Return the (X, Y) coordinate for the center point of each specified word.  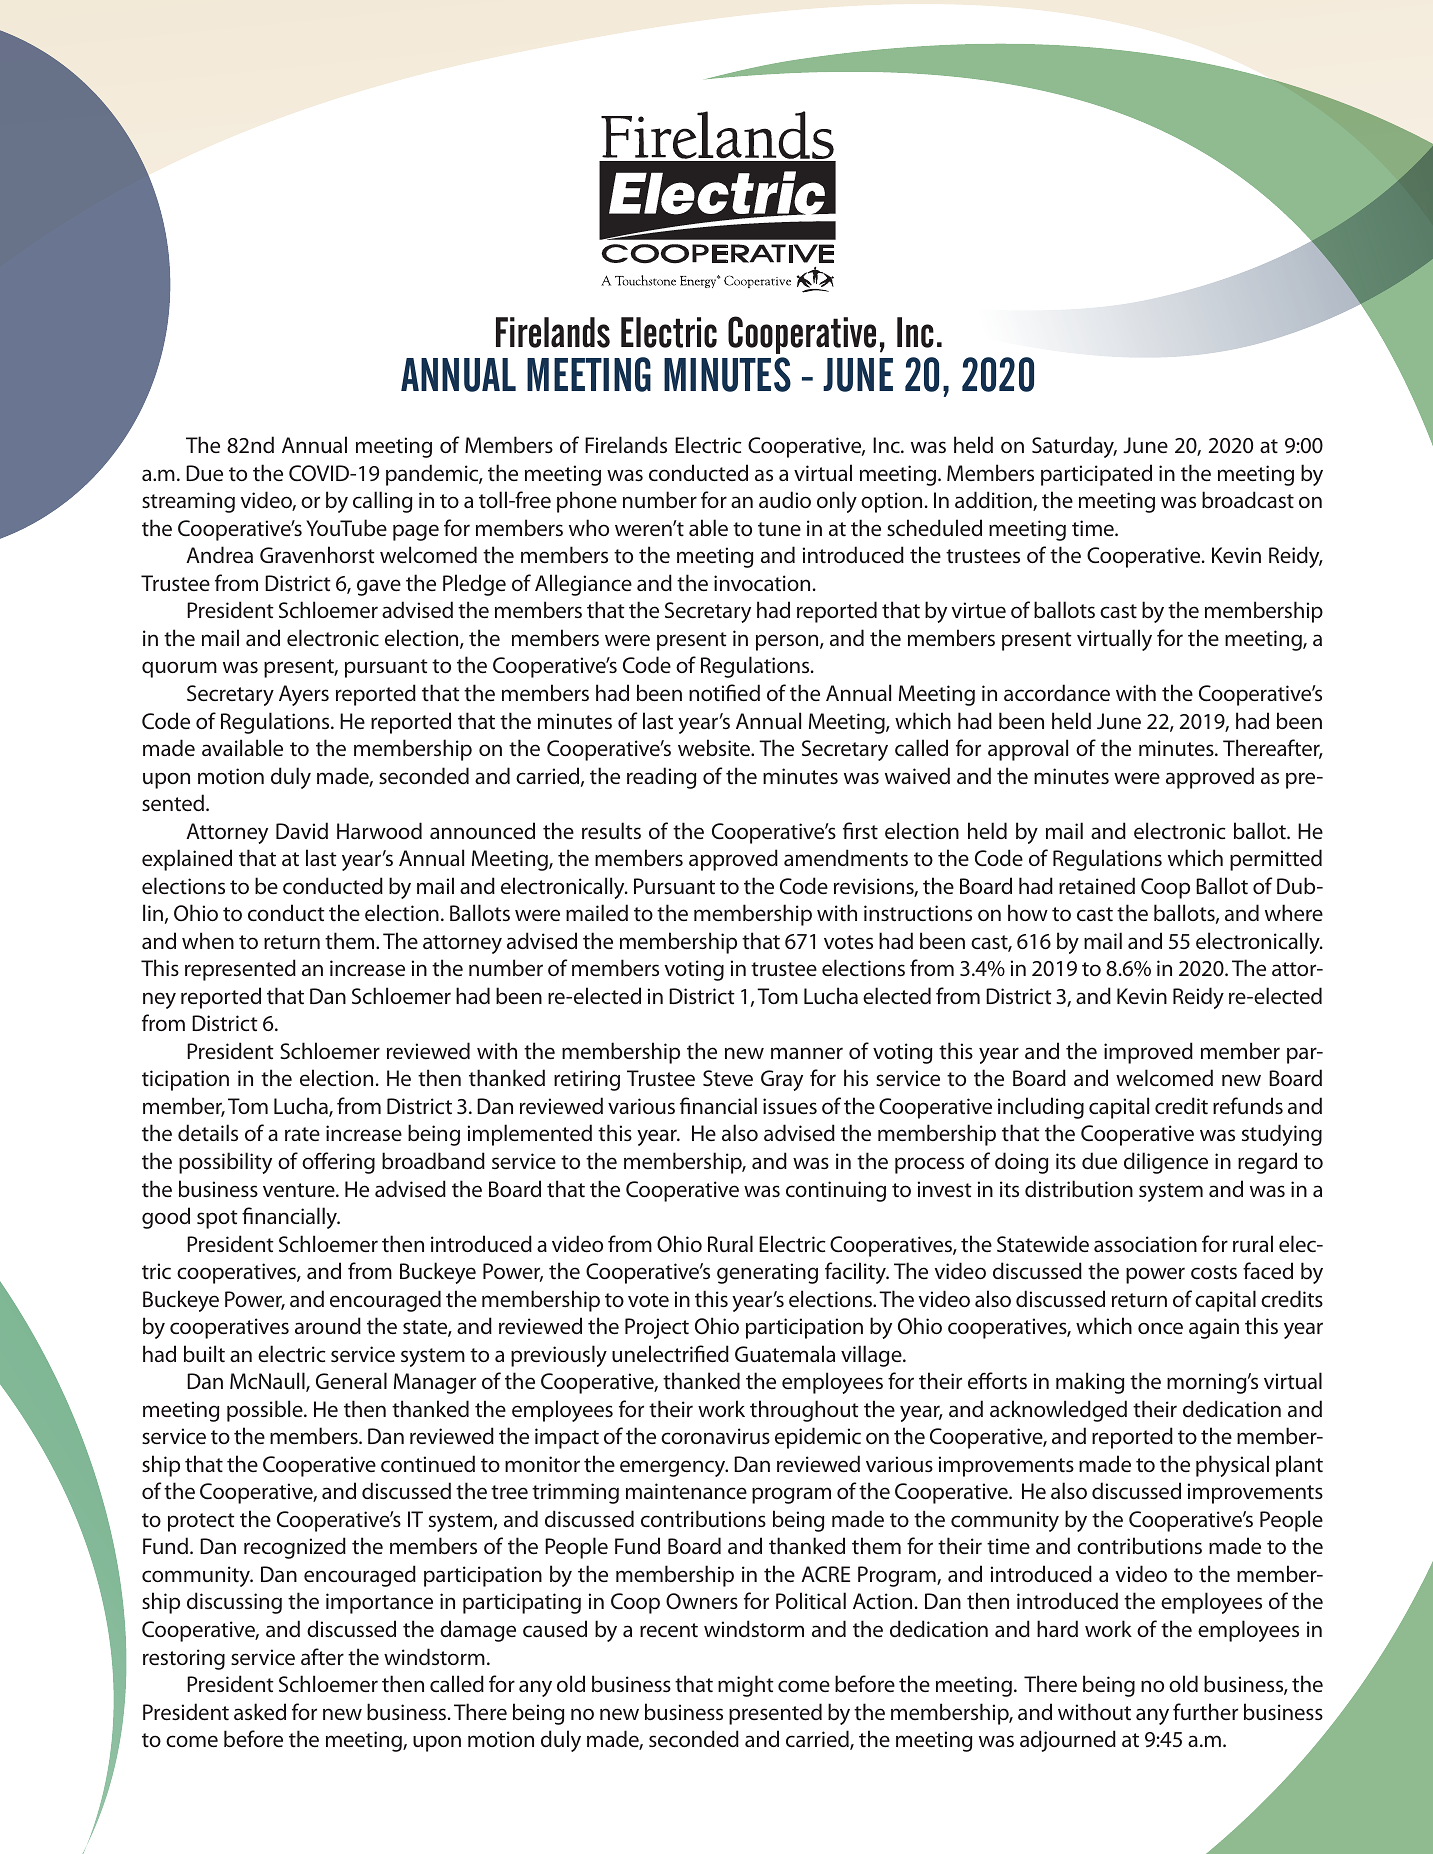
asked (260, 1711)
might (746, 1686)
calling (383, 502)
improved (1148, 1053)
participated (1096, 475)
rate (302, 1134)
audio (785, 499)
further (1205, 1711)
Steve (728, 1078)
